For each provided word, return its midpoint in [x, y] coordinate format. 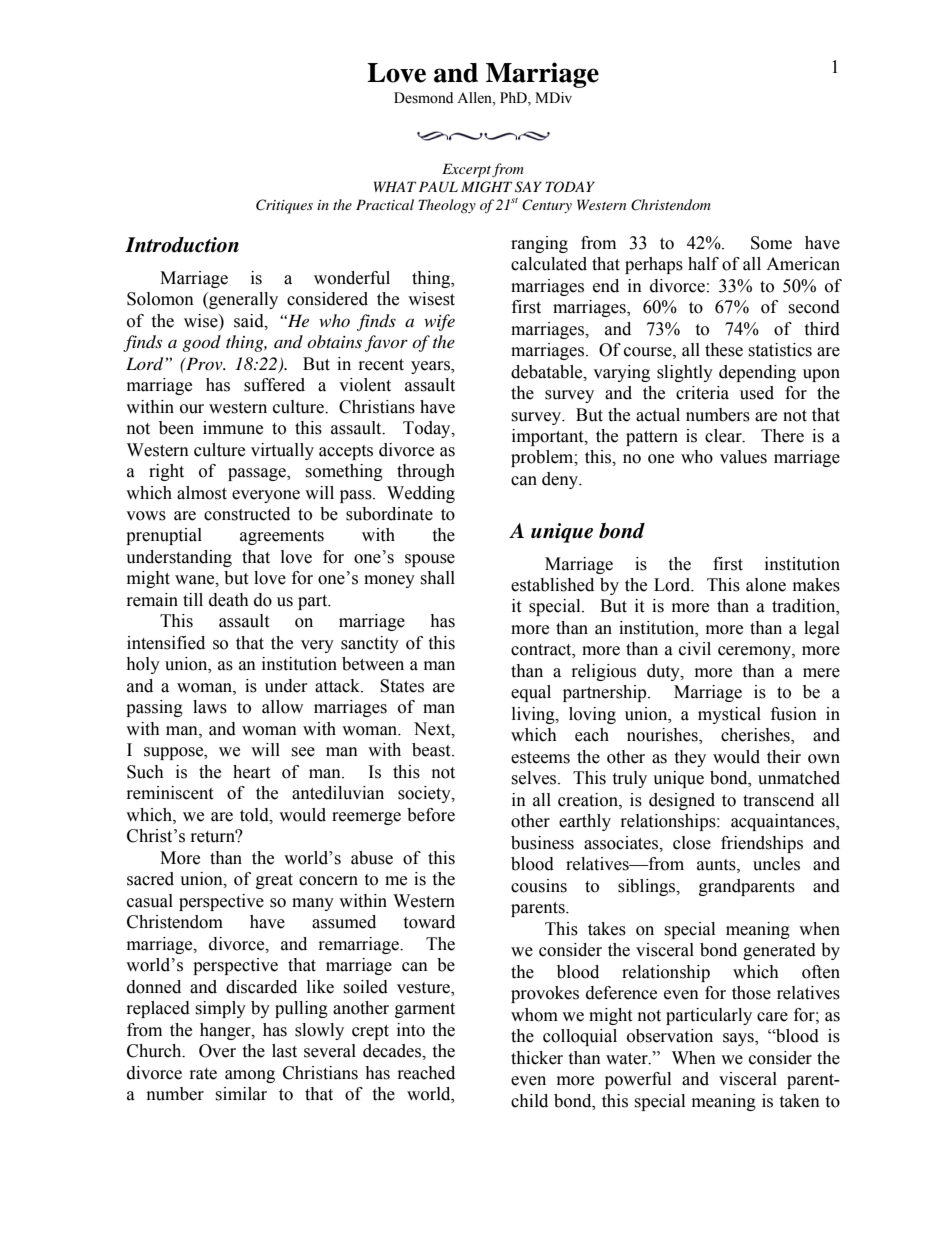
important [549, 437]
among [250, 1076]
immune [233, 428]
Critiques [284, 206]
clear [724, 436]
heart [251, 772]
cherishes [756, 736]
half [703, 264]
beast [432, 750]
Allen [475, 98]
